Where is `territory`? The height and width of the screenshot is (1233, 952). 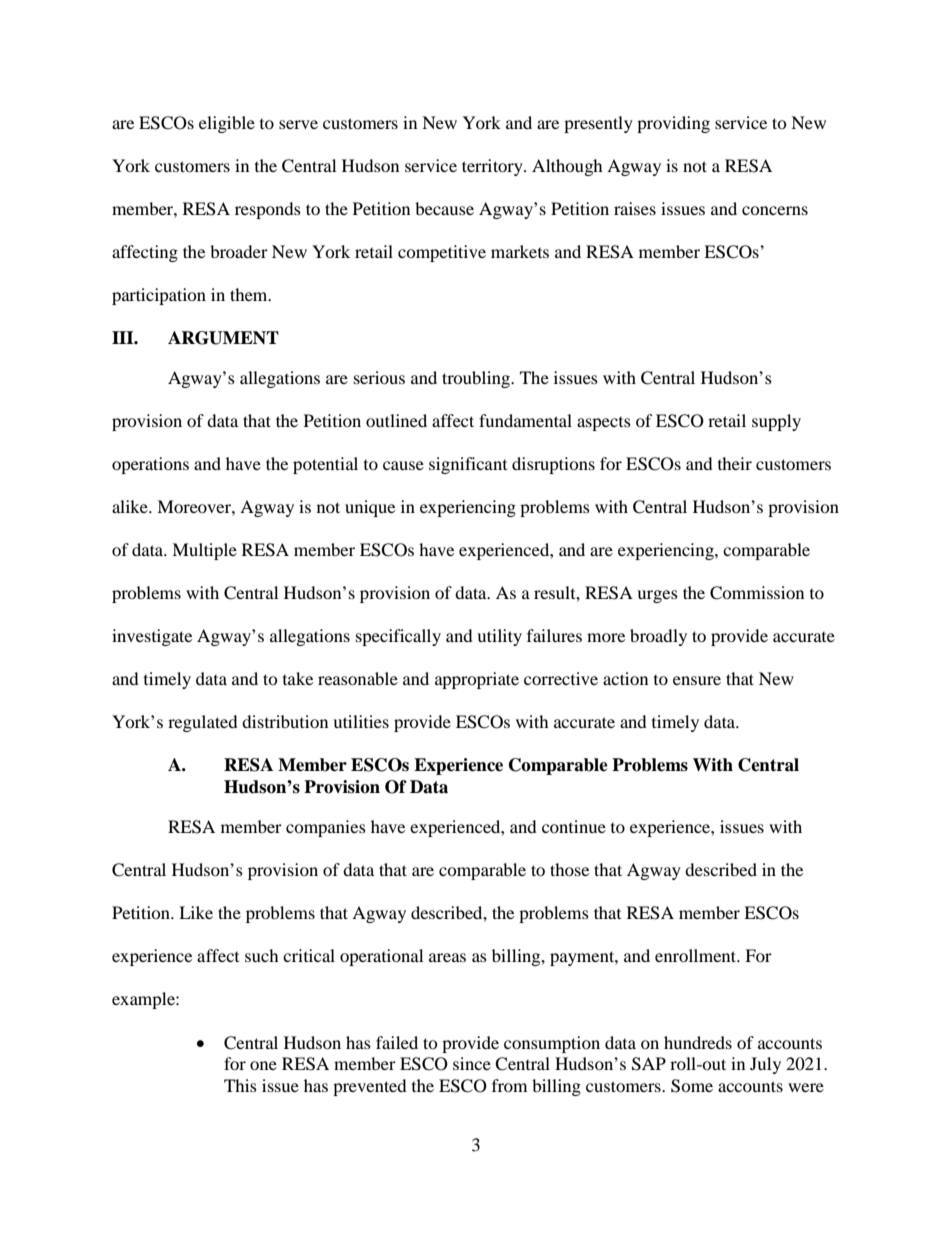 territory is located at coordinates (493, 167).
